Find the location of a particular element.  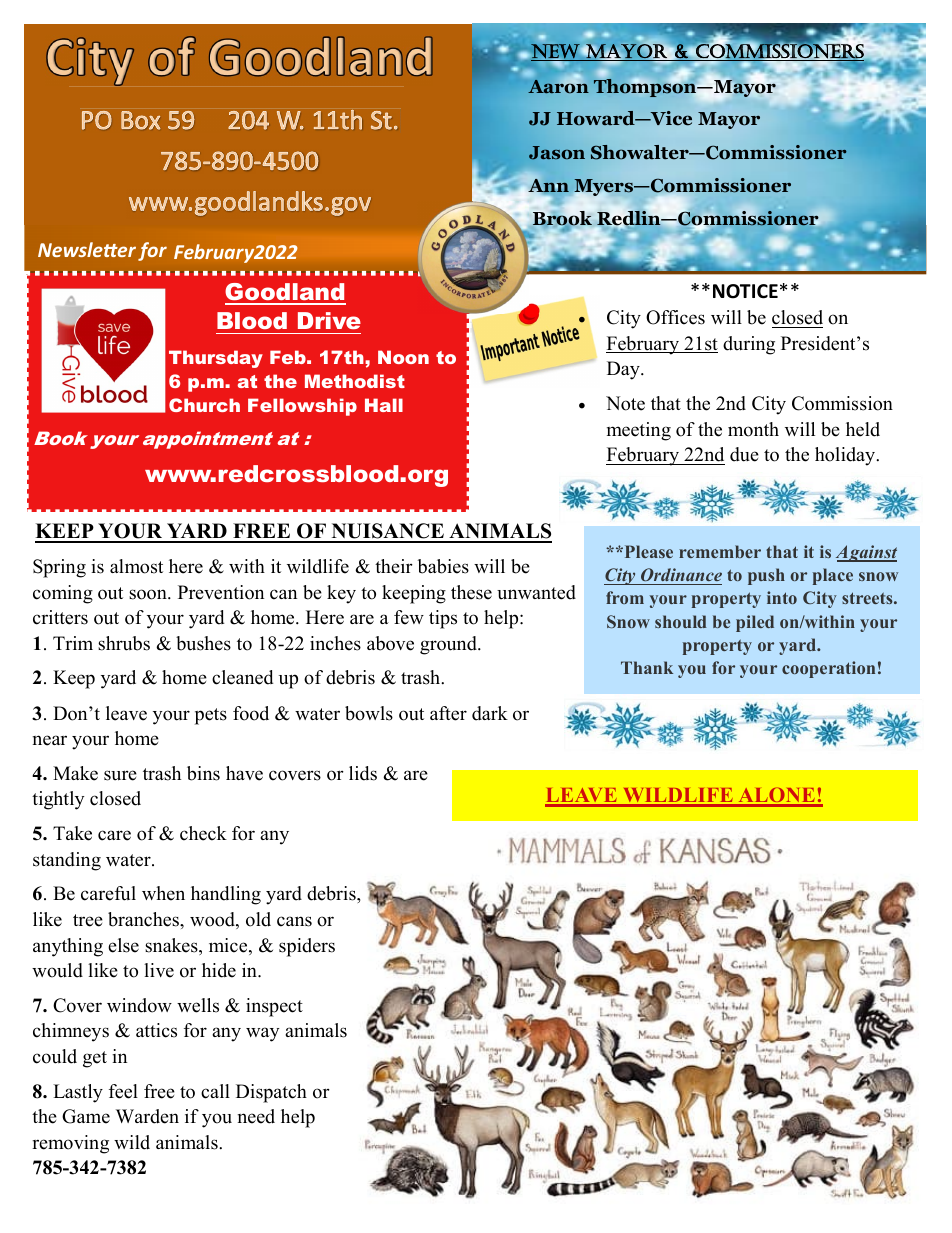

Noon is located at coordinates (403, 357).
